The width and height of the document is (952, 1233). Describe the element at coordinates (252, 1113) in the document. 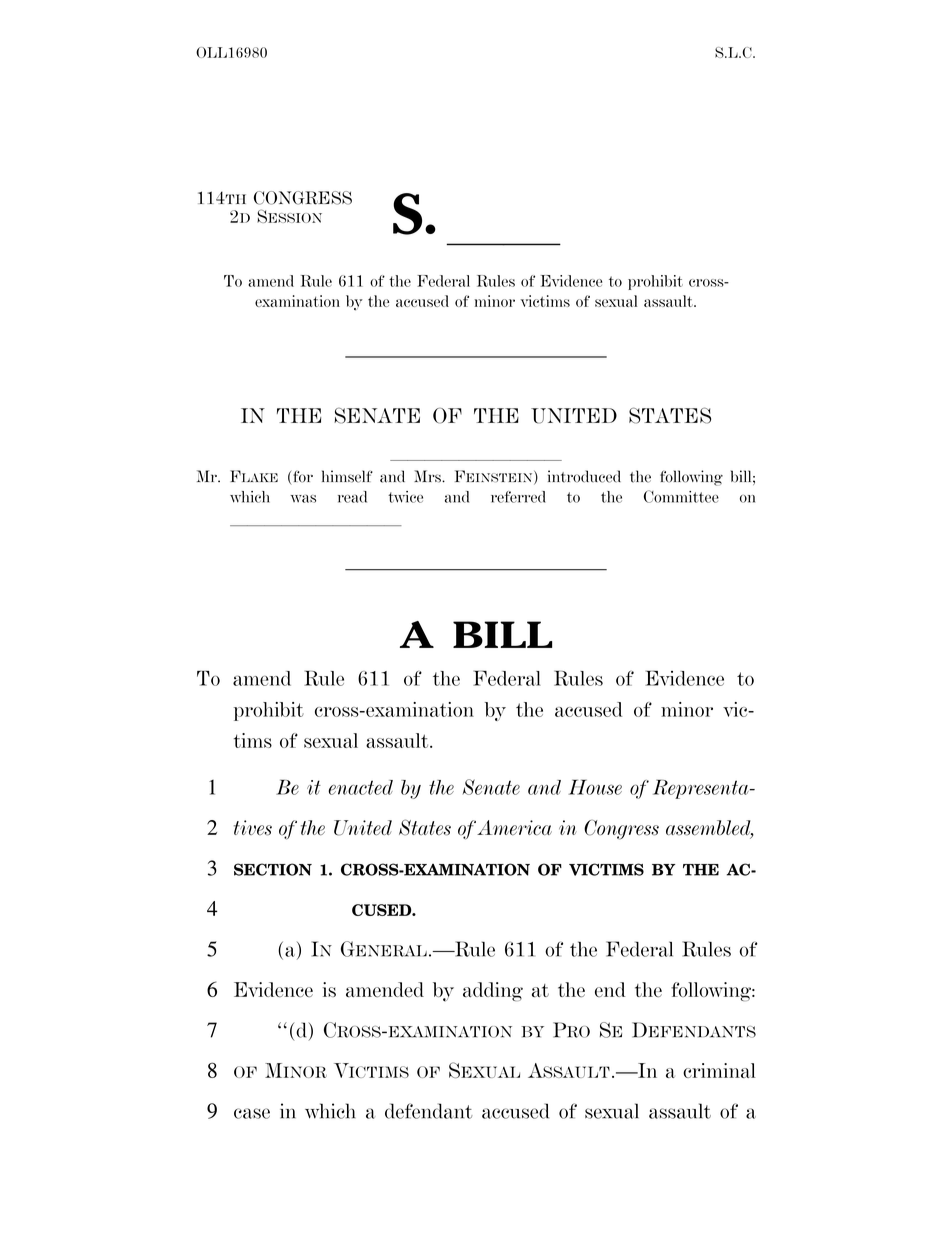

I see `case` at that location.
